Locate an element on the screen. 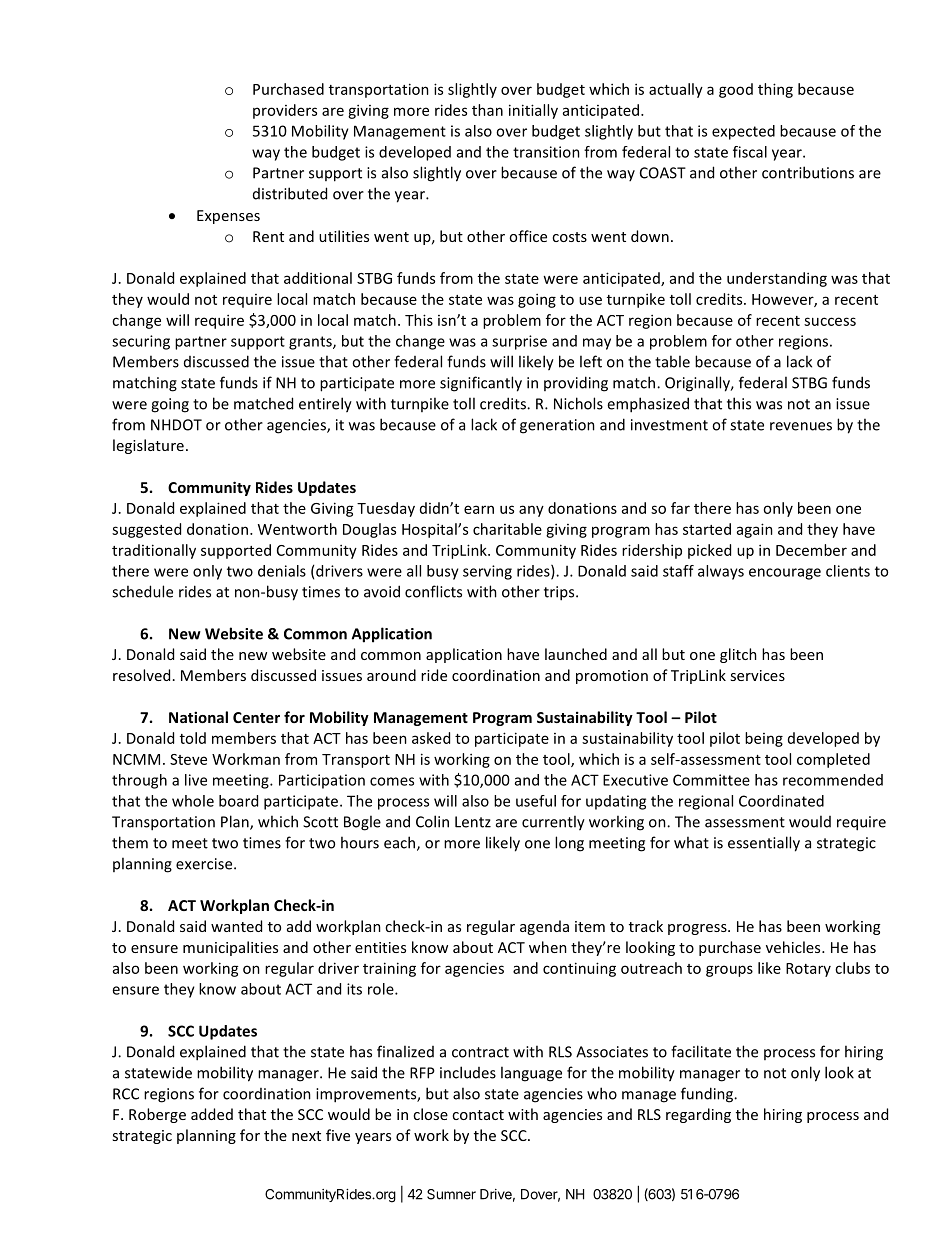  glitch is located at coordinates (738, 655).
